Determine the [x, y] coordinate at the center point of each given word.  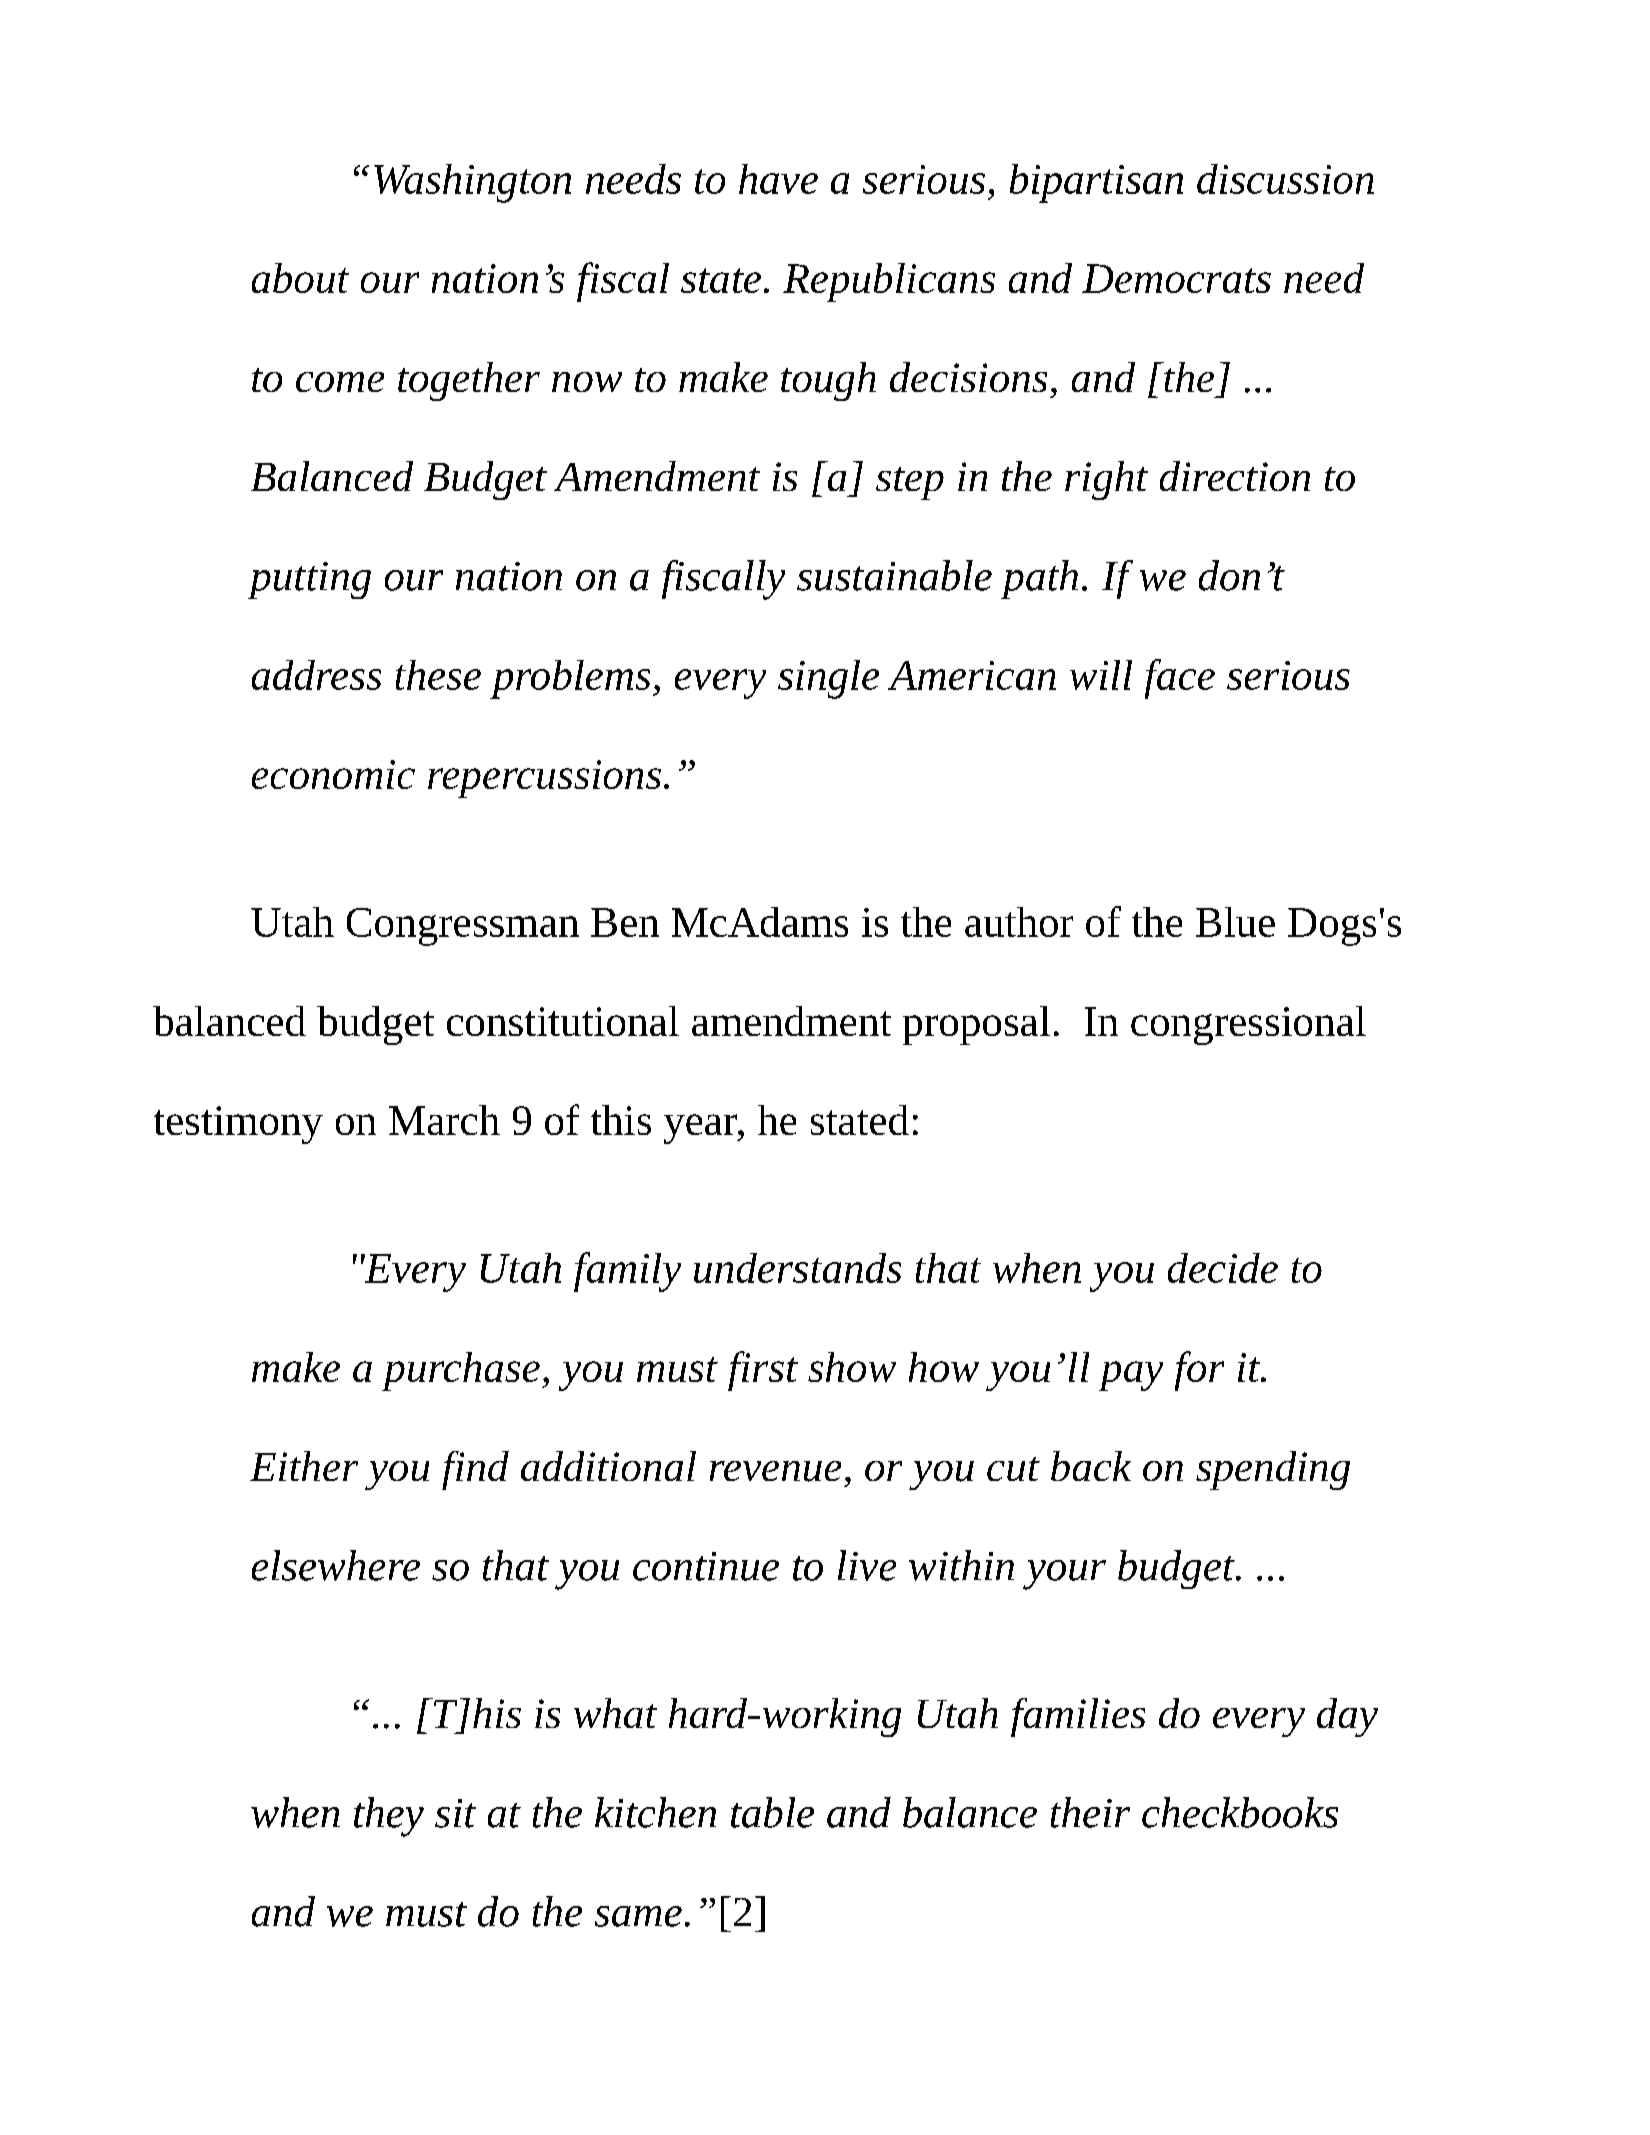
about [300, 278]
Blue [1235, 922]
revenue [775, 1471]
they [389, 1817]
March [444, 1120]
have [778, 179]
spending [1273, 1470]
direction [1235, 476]
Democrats [1176, 278]
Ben [625, 922]
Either [304, 1466]
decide [1223, 1268]
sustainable [894, 575]
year [701, 1129]
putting [309, 580]
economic [333, 774]
